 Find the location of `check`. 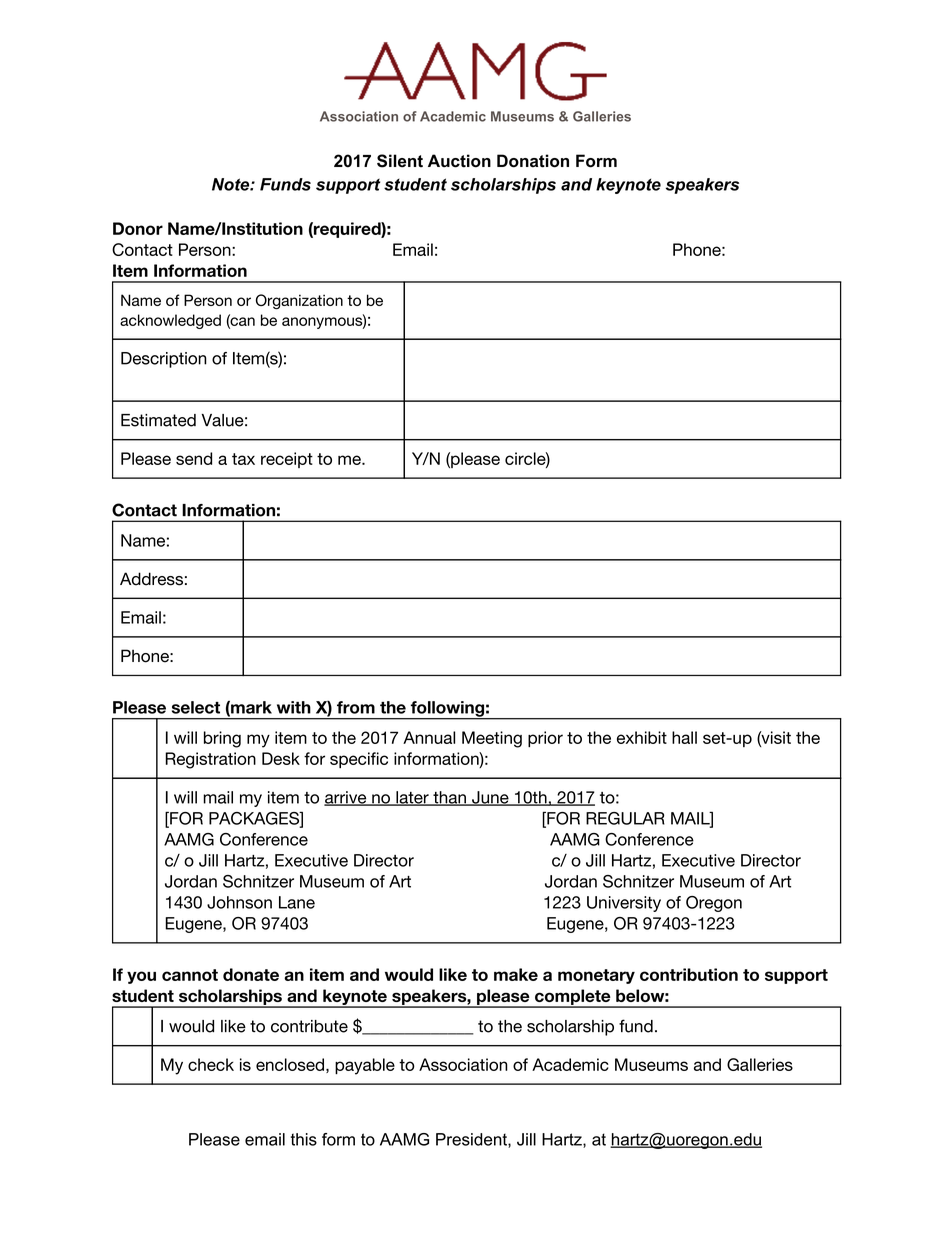

check is located at coordinates (211, 1064).
